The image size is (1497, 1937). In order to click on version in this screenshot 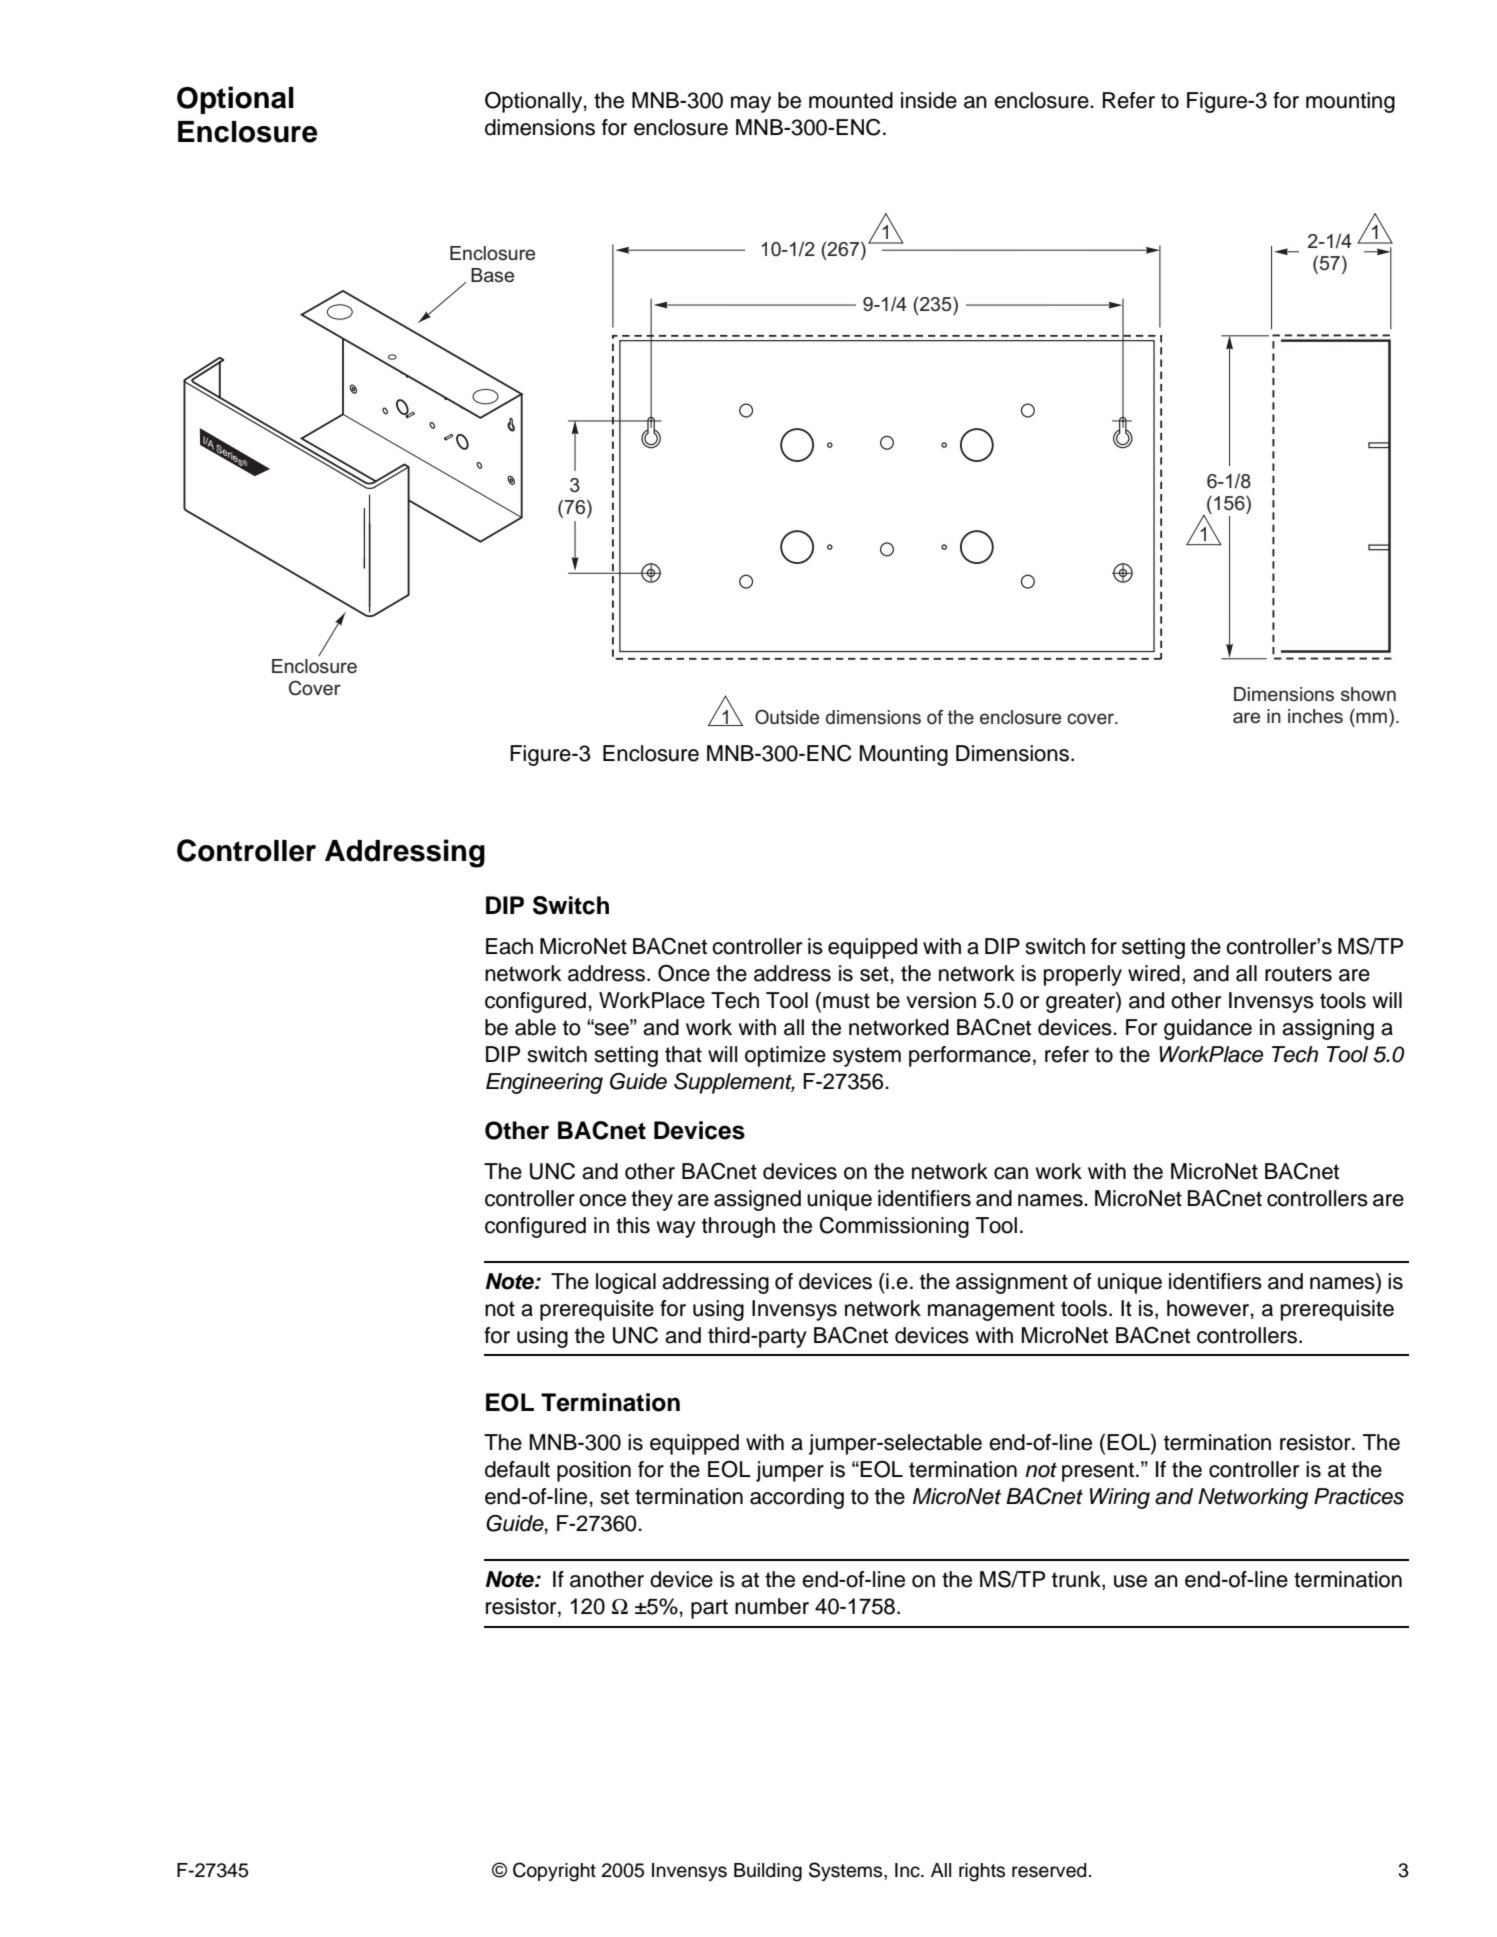, I will do `click(941, 1000)`.
